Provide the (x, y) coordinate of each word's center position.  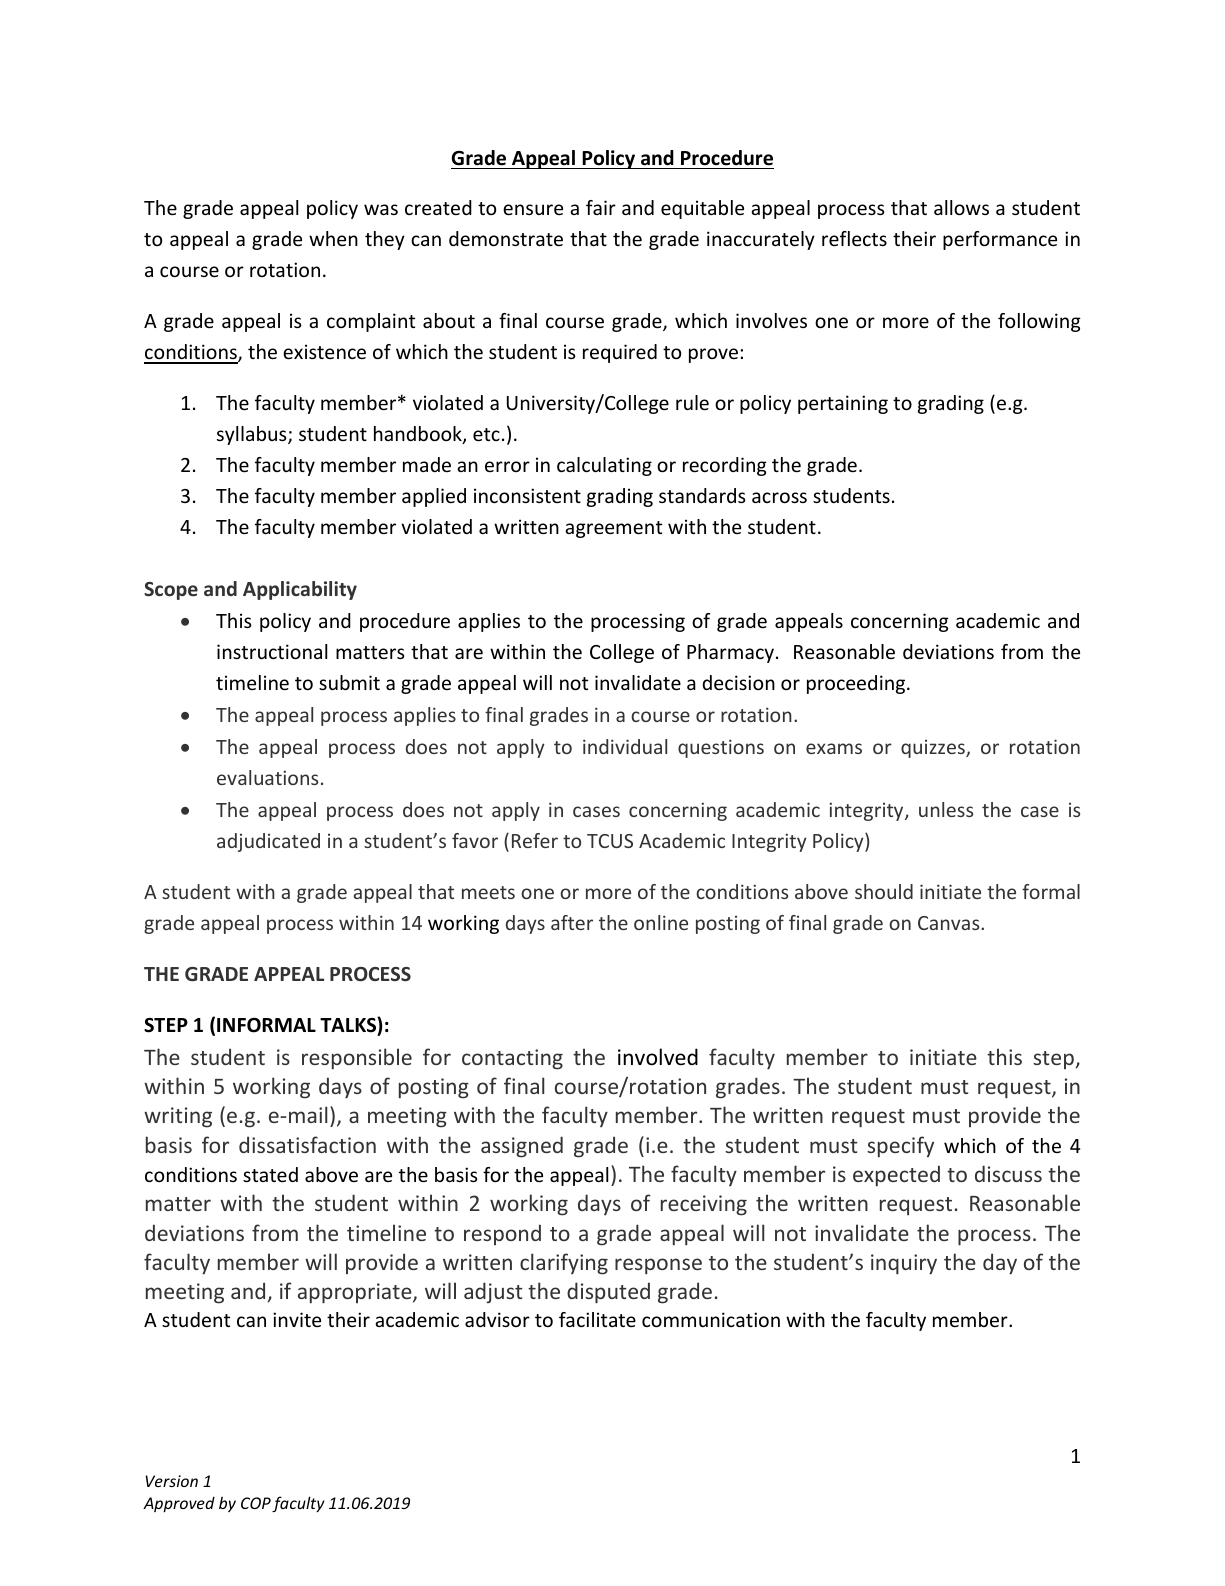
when (333, 238)
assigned (522, 1147)
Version (171, 1481)
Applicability (300, 590)
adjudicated (268, 842)
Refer (535, 840)
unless (946, 809)
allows (961, 207)
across (779, 497)
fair (601, 207)
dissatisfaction (307, 1144)
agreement (613, 529)
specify (900, 1147)
